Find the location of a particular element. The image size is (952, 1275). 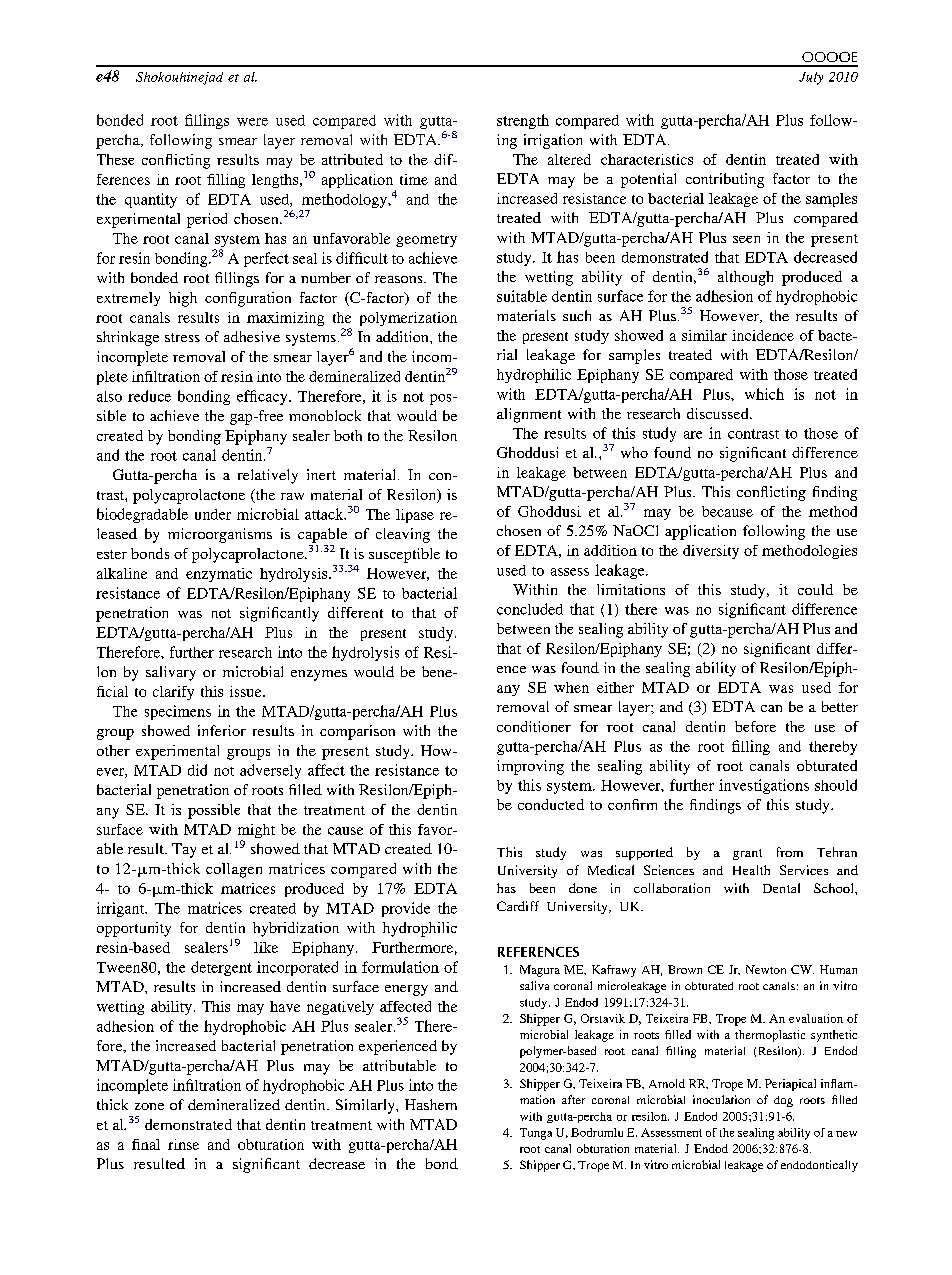

reduce is located at coordinates (149, 396).
